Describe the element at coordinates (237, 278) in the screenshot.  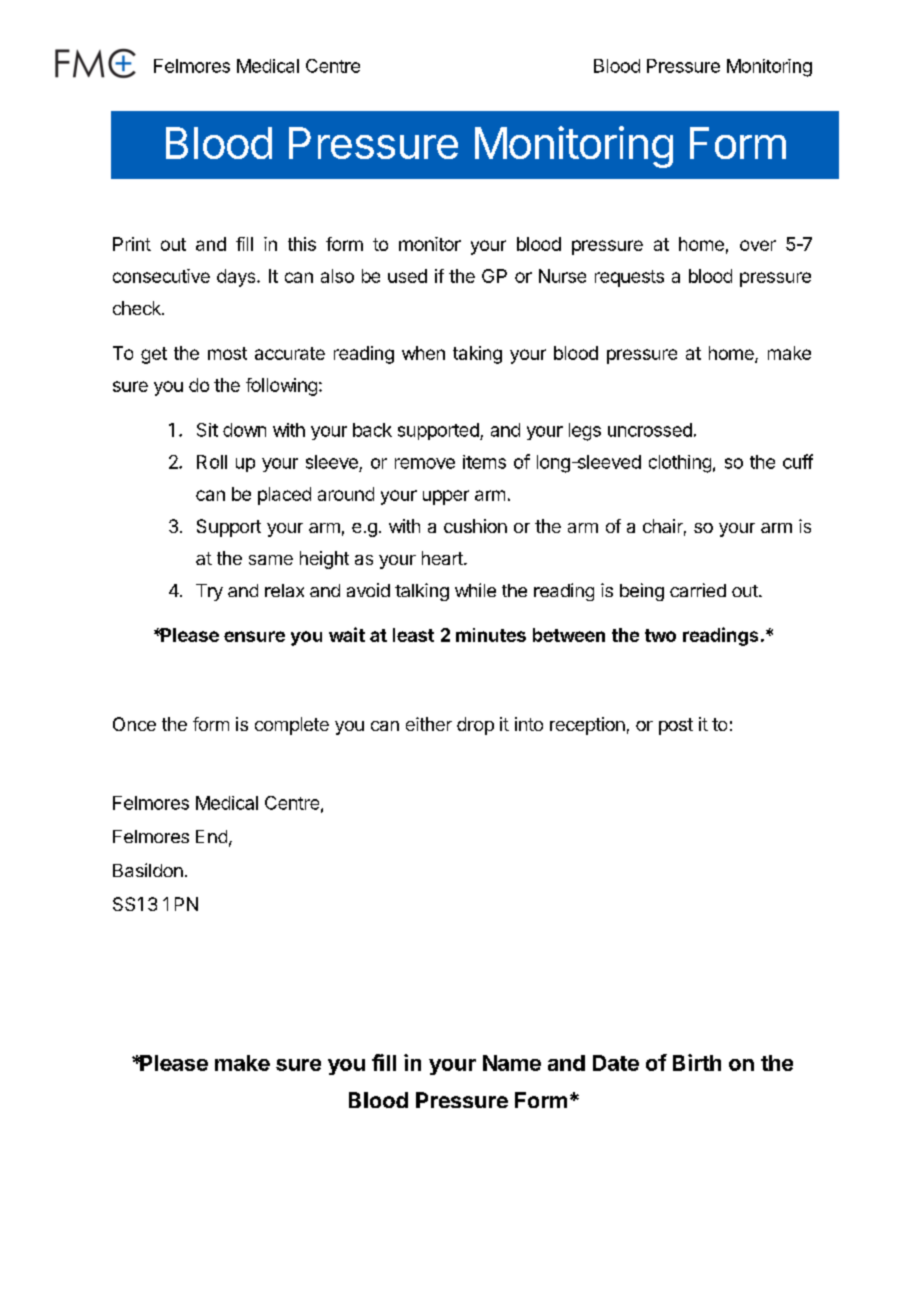
I see `days` at that location.
